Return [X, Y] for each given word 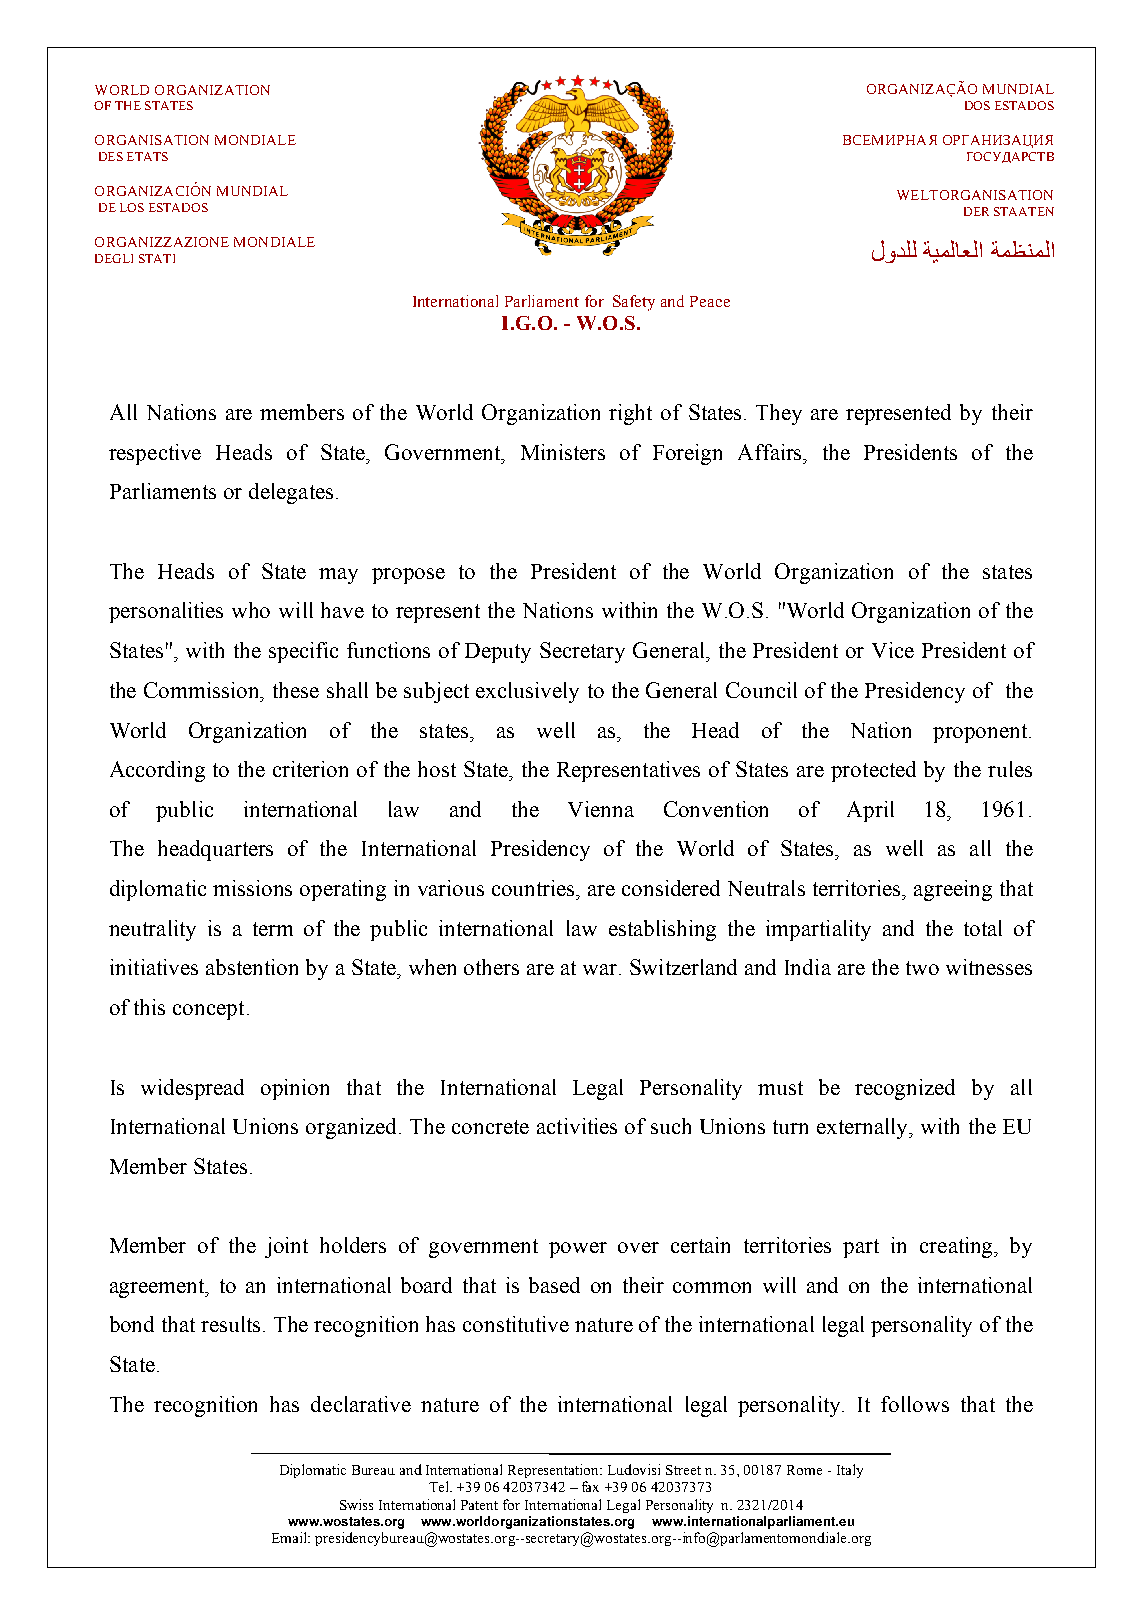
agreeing [953, 890]
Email [291, 1537]
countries [535, 888]
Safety [634, 303]
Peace [710, 301]
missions [252, 888]
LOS [132, 207]
